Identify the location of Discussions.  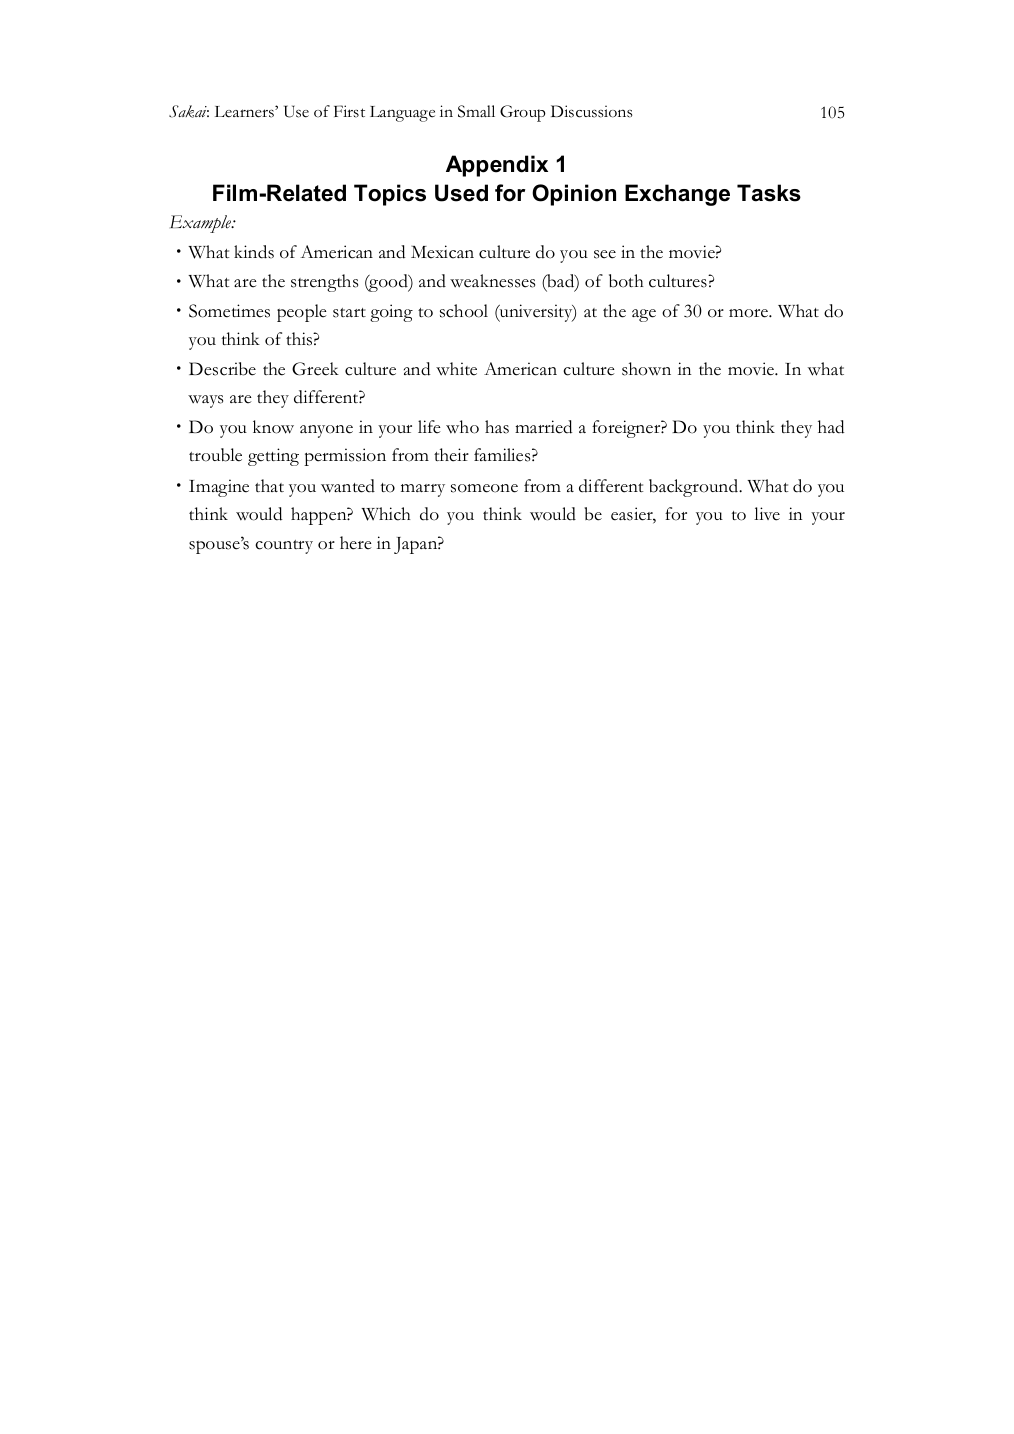
(592, 111).
